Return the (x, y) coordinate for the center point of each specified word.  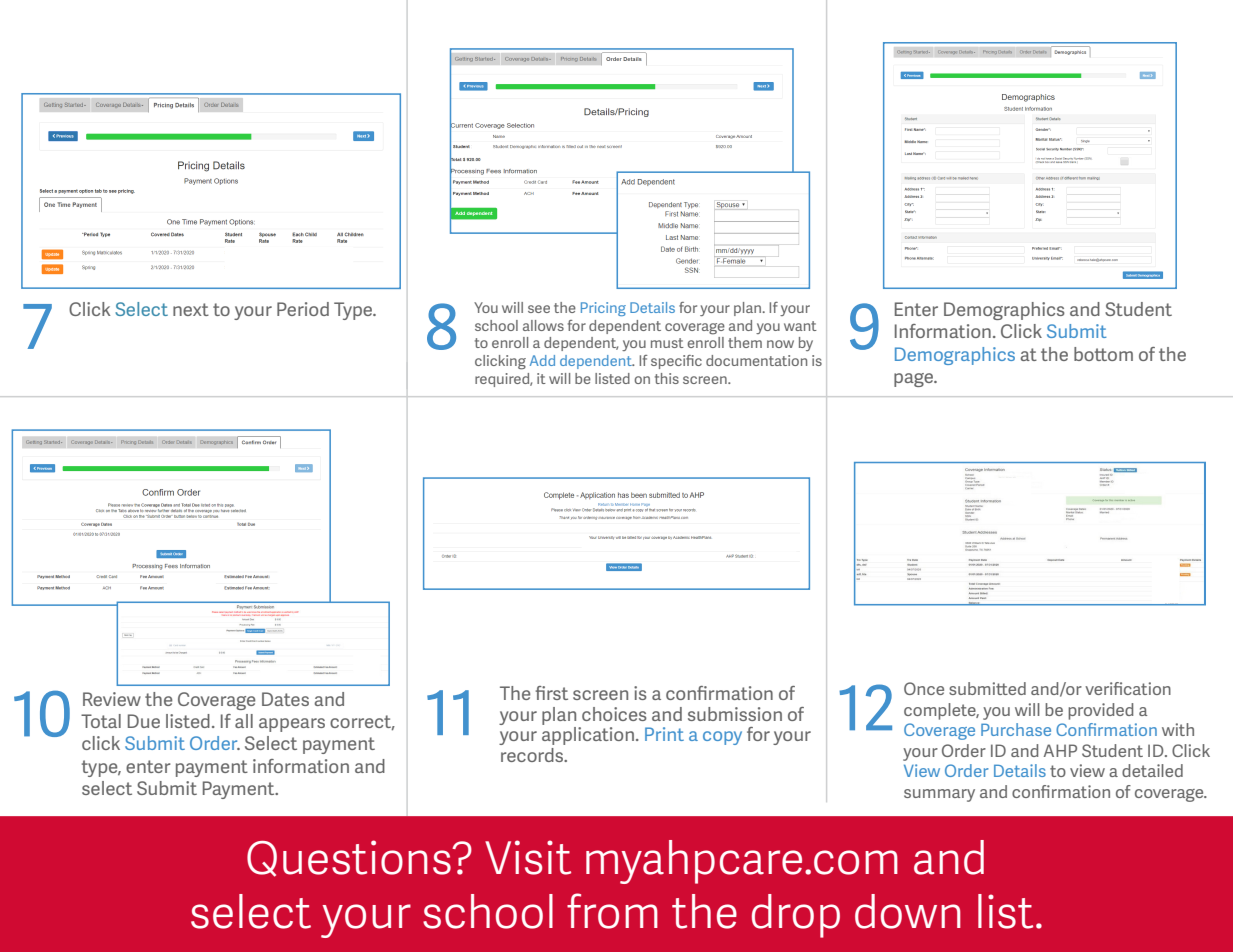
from (612, 911)
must (667, 343)
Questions (350, 858)
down (908, 911)
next (191, 309)
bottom (1103, 354)
